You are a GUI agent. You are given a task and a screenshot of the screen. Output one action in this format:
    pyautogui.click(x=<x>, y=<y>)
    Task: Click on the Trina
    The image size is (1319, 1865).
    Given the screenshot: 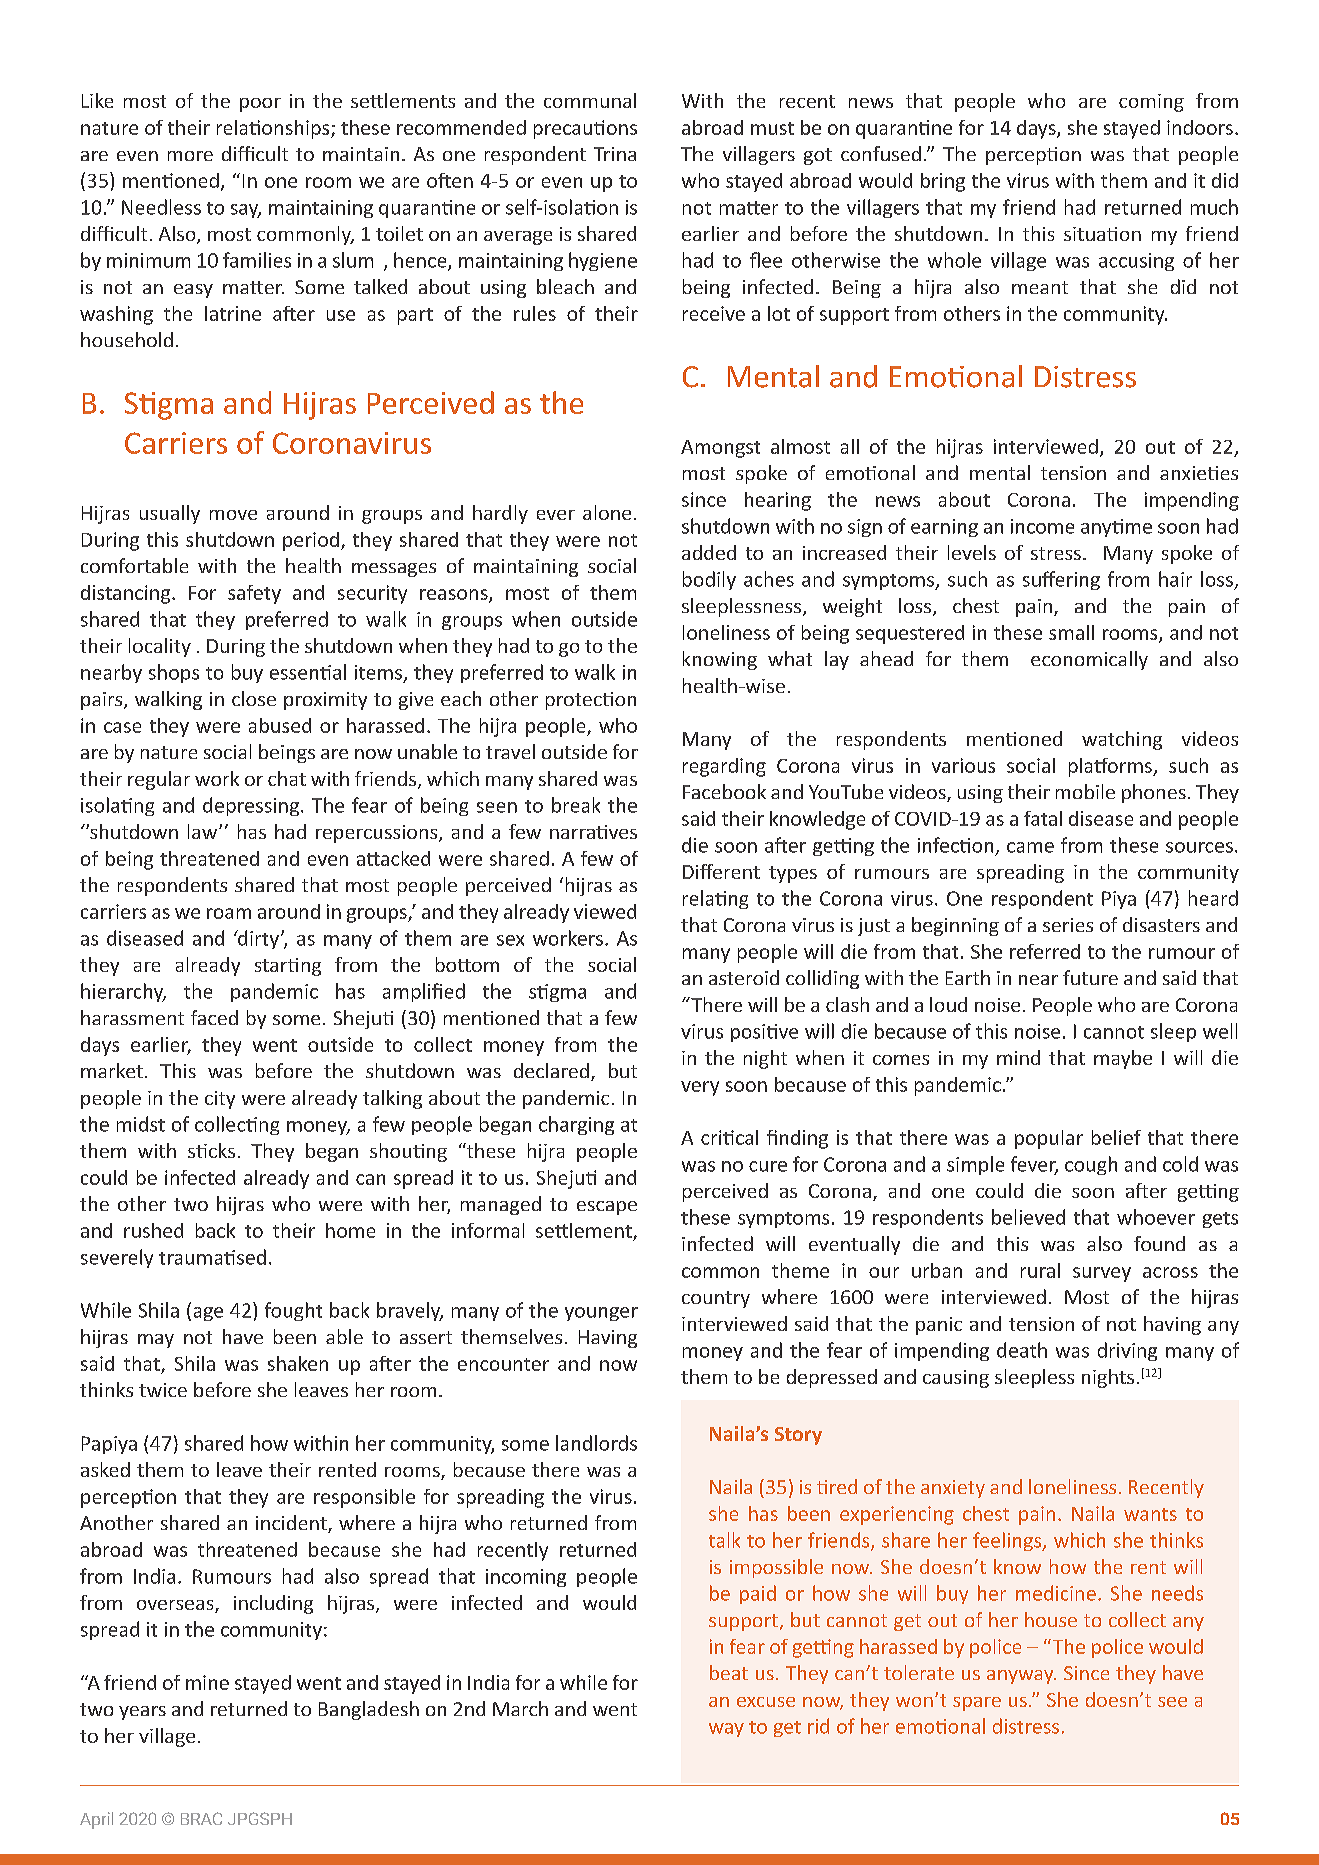 What is the action you would take?
    pyautogui.click(x=615, y=154)
